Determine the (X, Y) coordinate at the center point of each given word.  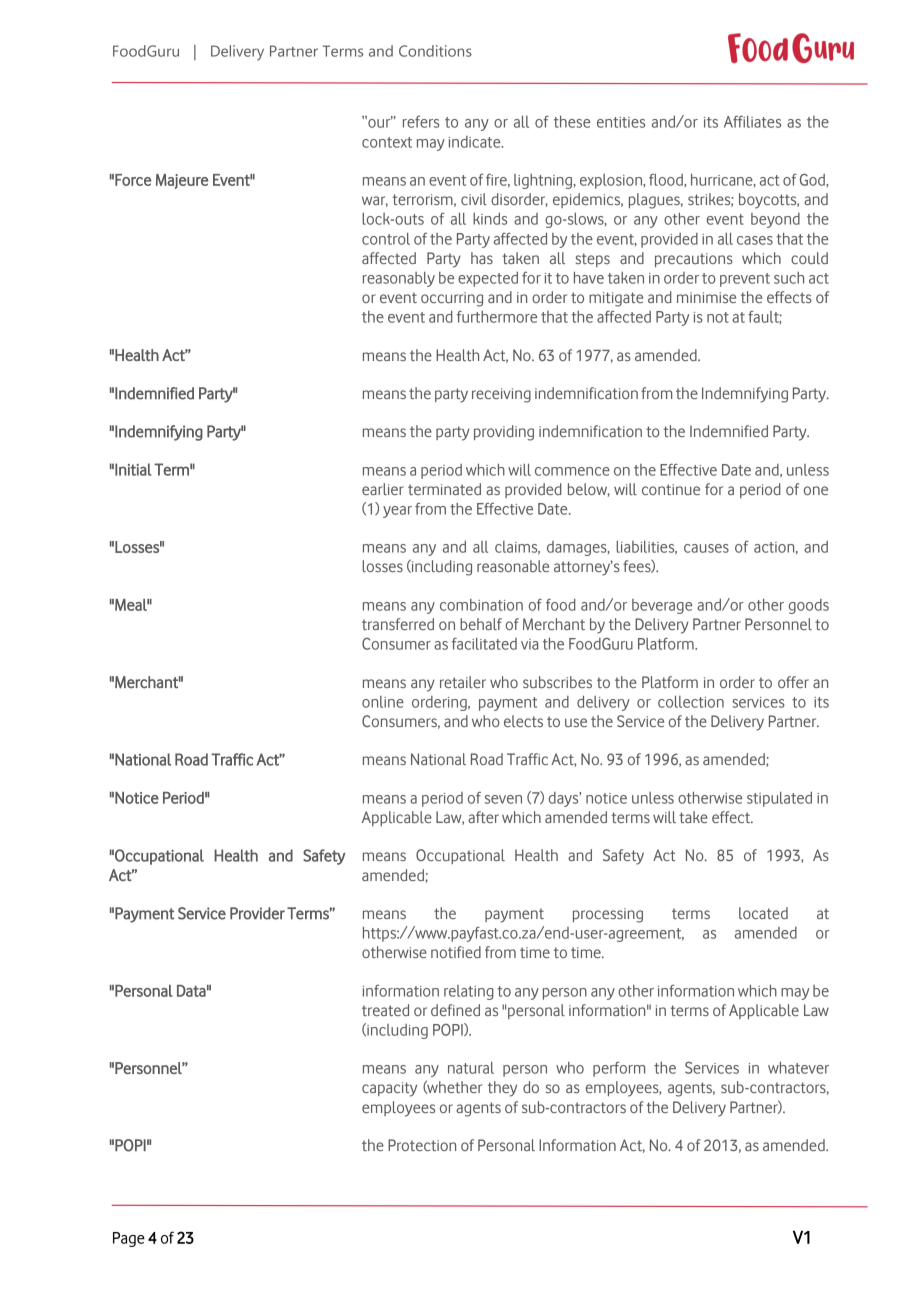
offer (793, 682)
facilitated (484, 644)
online (383, 702)
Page (129, 1239)
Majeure (182, 181)
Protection (422, 1145)
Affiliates (752, 121)
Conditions (435, 51)
